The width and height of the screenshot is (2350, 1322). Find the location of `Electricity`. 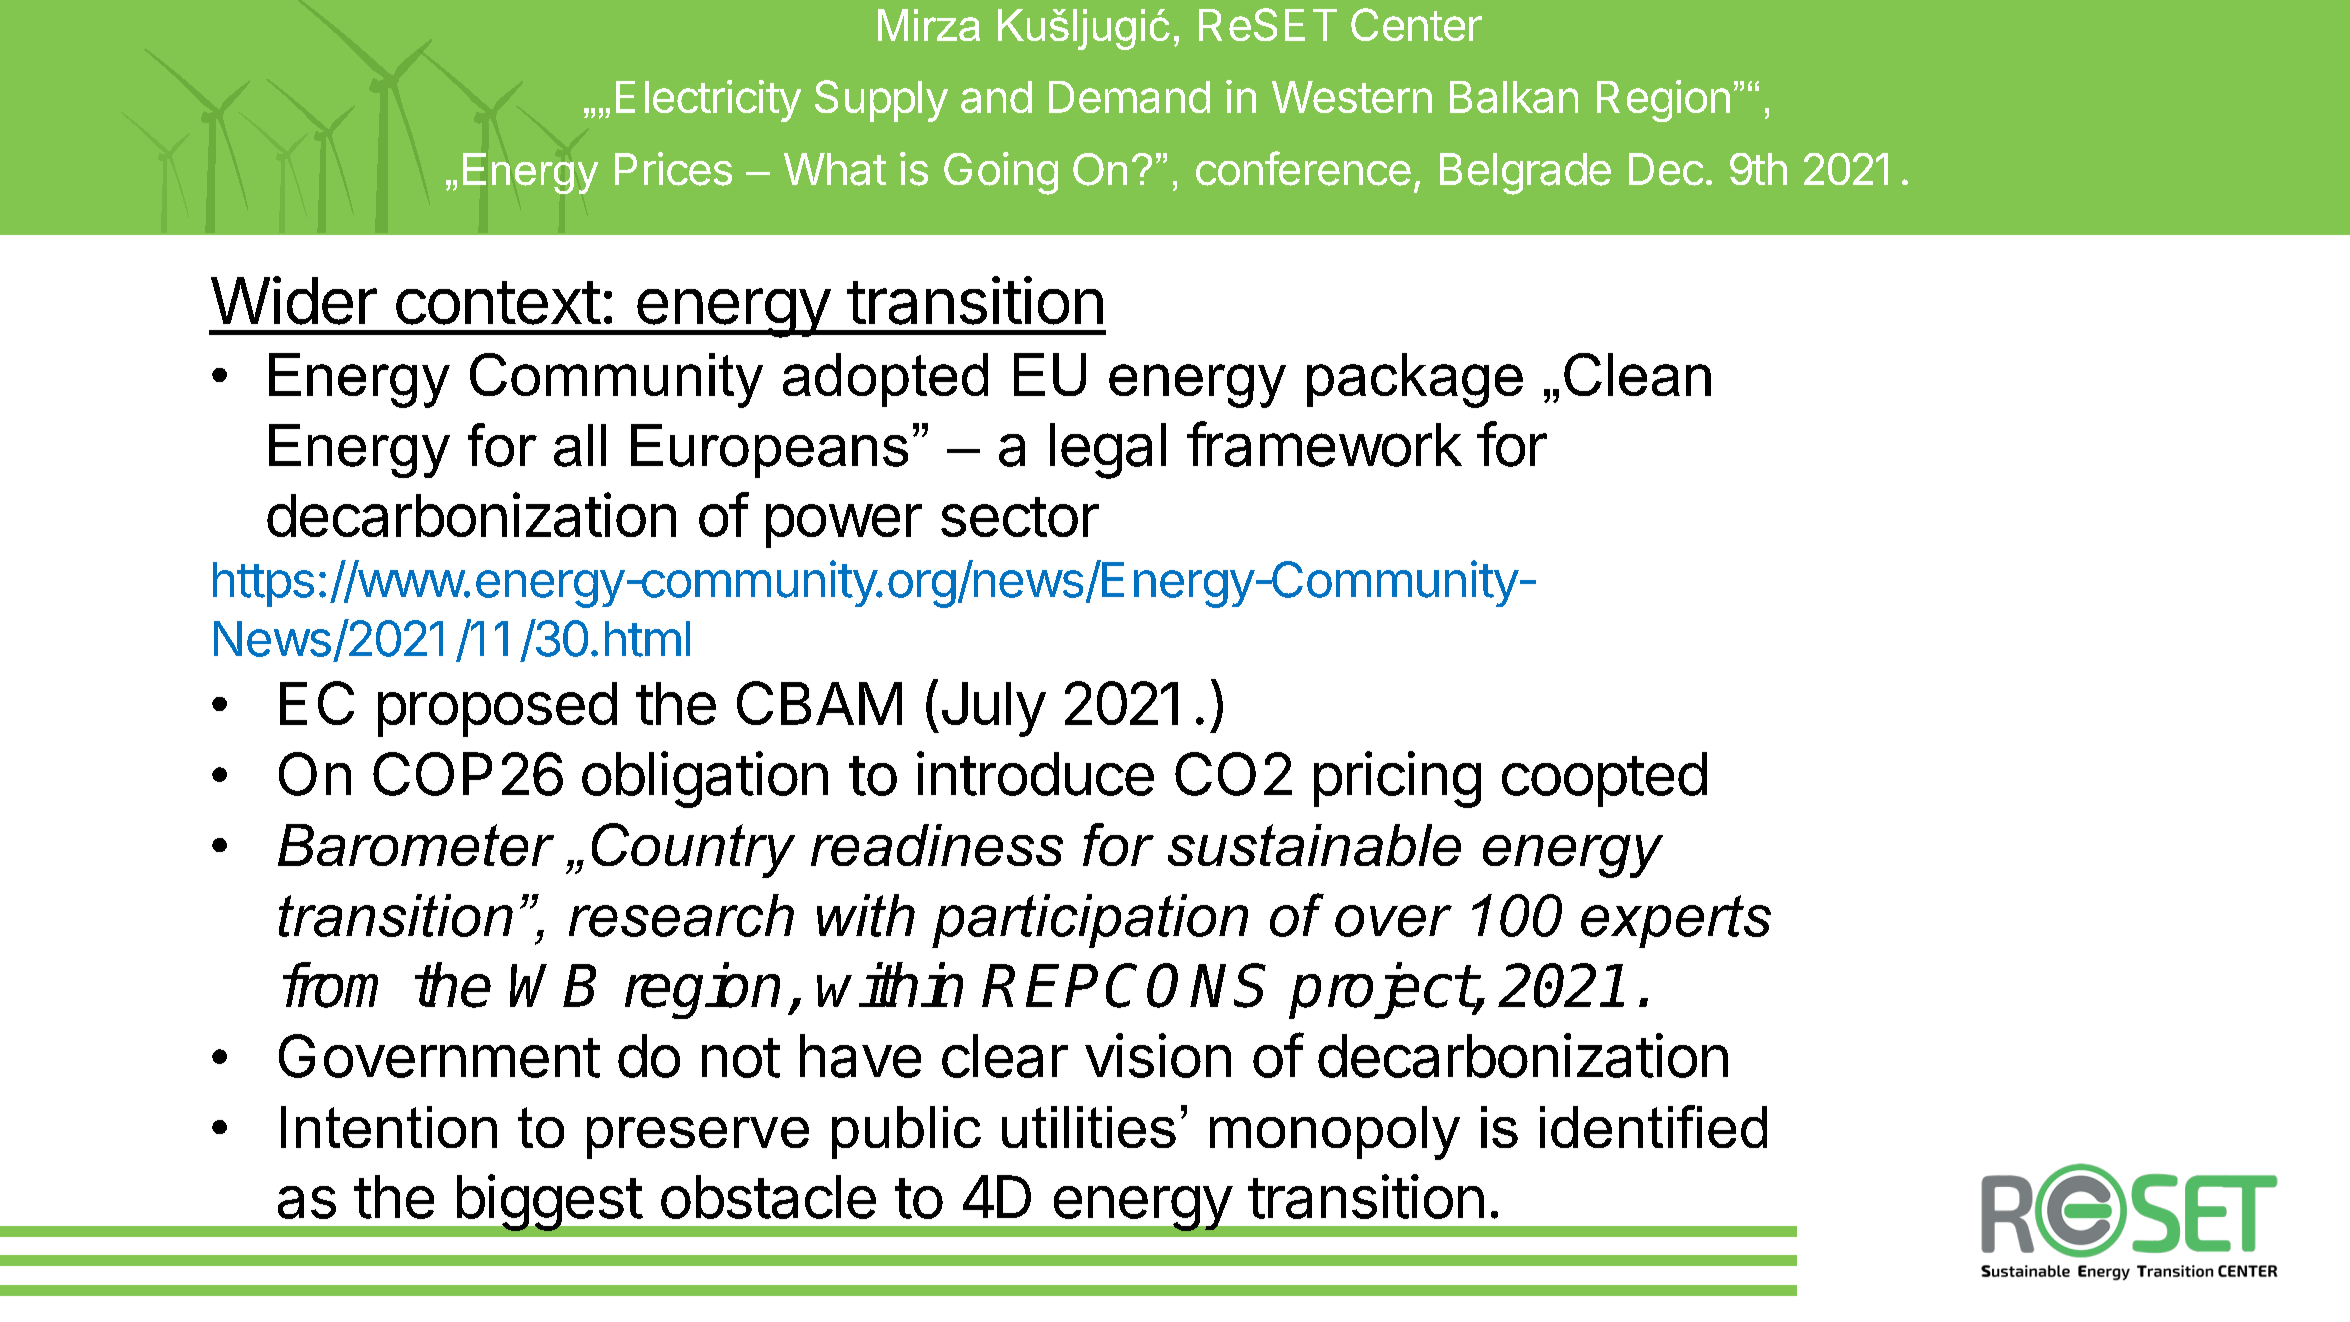

Electricity is located at coordinates (708, 101).
